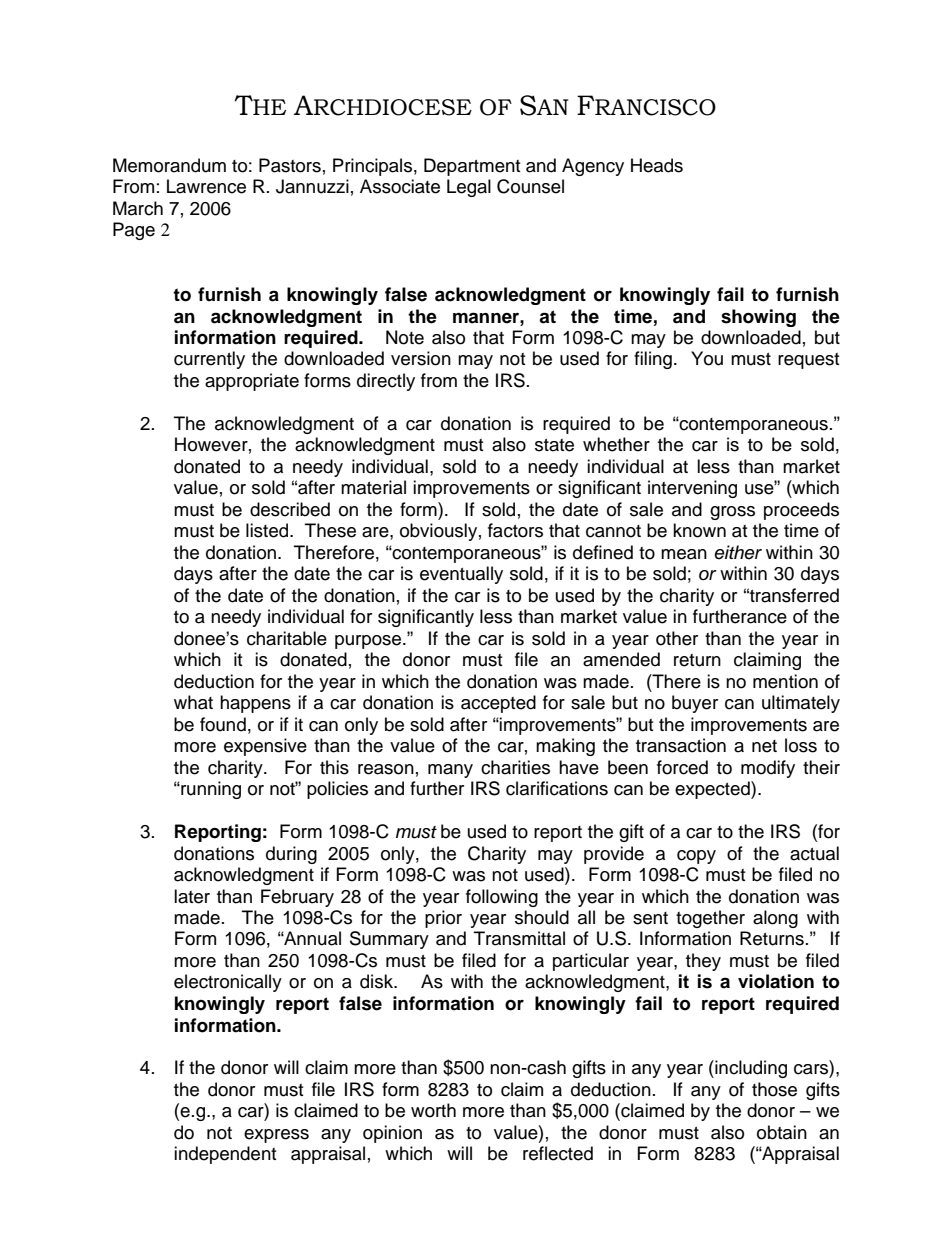 The image size is (952, 1233). I want to click on gross, so click(732, 513).
